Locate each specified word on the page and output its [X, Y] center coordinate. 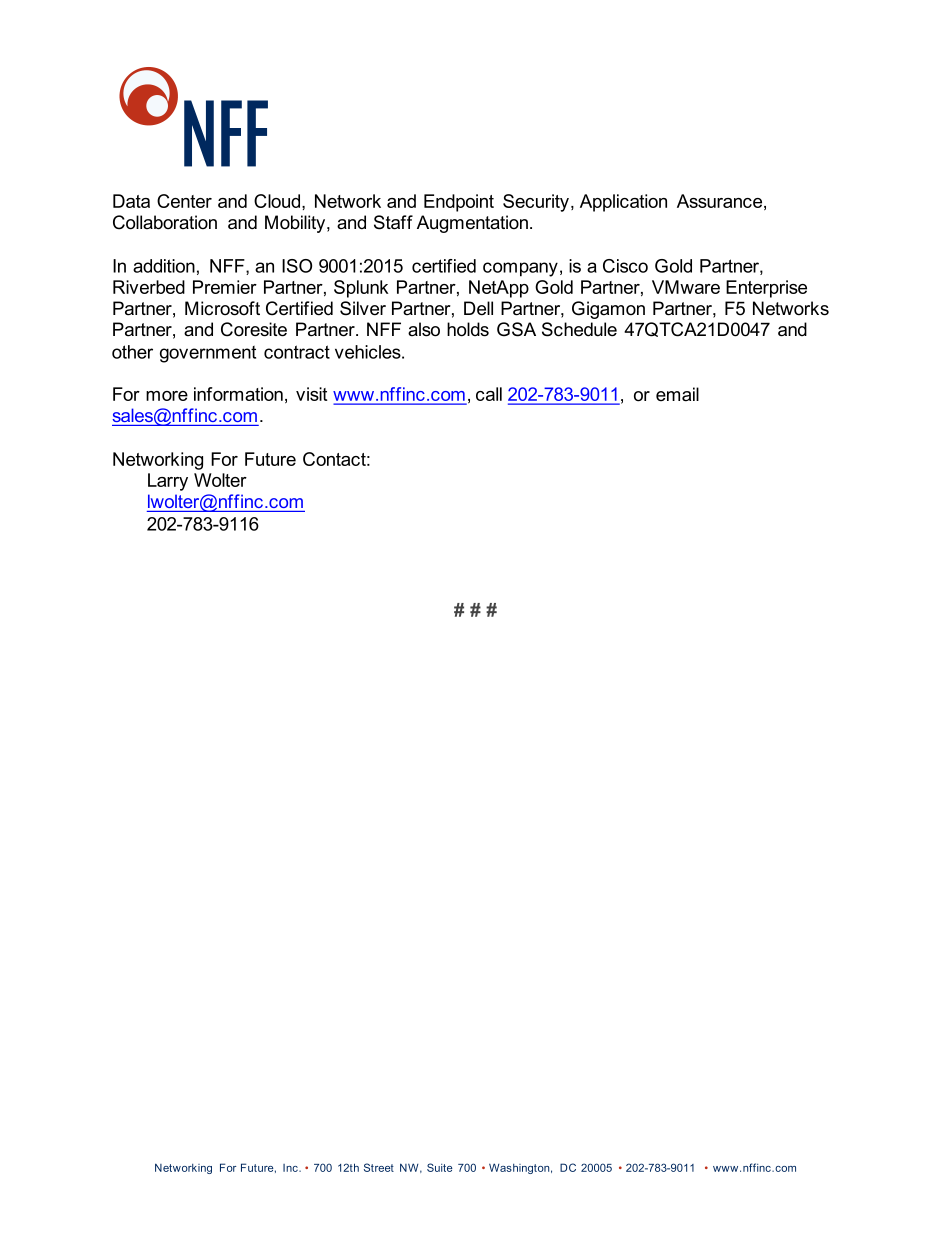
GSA [516, 329]
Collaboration [165, 222]
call [489, 394]
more [167, 396]
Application [623, 203]
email [677, 394]
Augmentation [472, 224]
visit [311, 394]
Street [379, 1167]
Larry [168, 482]
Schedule [579, 329]
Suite [440, 1167]
